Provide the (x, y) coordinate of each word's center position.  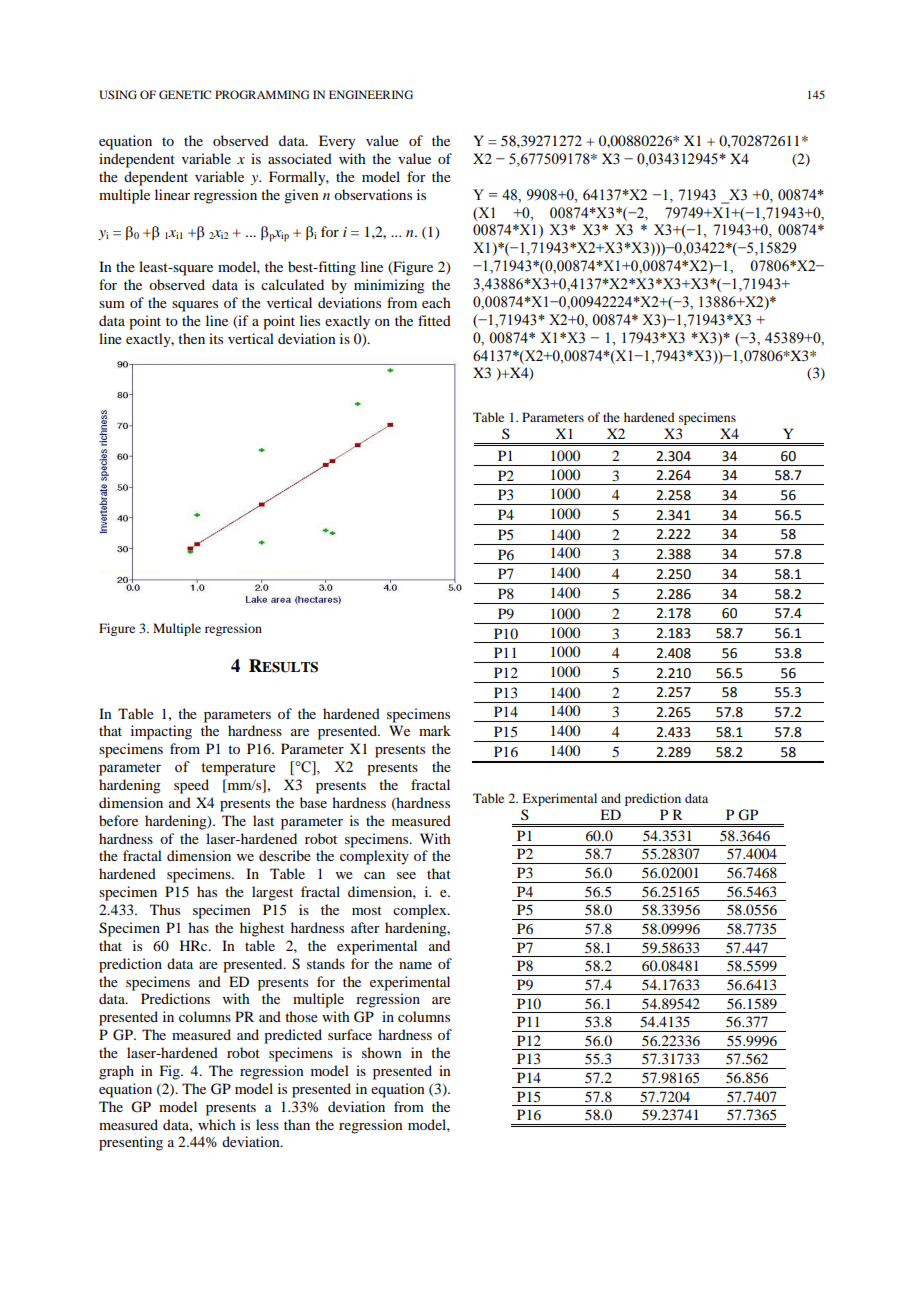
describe (285, 855)
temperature (238, 769)
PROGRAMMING (262, 94)
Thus (165, 909)
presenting (131, 1143)
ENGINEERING (371, 94)
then (191, 338)
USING (118, 94)
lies (310, 320)
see (406, 875)
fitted (434, 320)
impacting (161, 732)
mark (435, 730)
